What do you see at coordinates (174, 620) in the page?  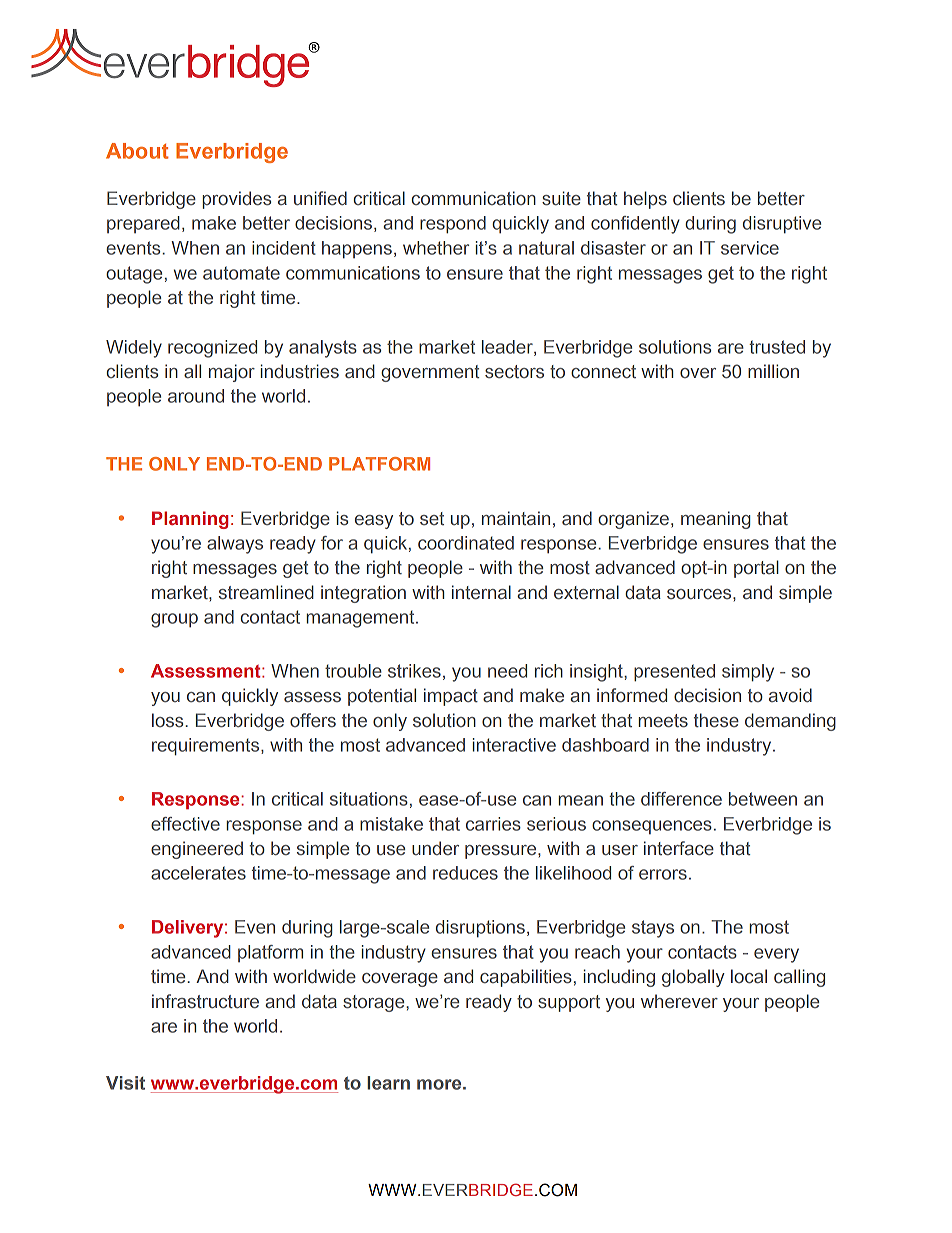 I see `group` at bounding box center [174, 620].
